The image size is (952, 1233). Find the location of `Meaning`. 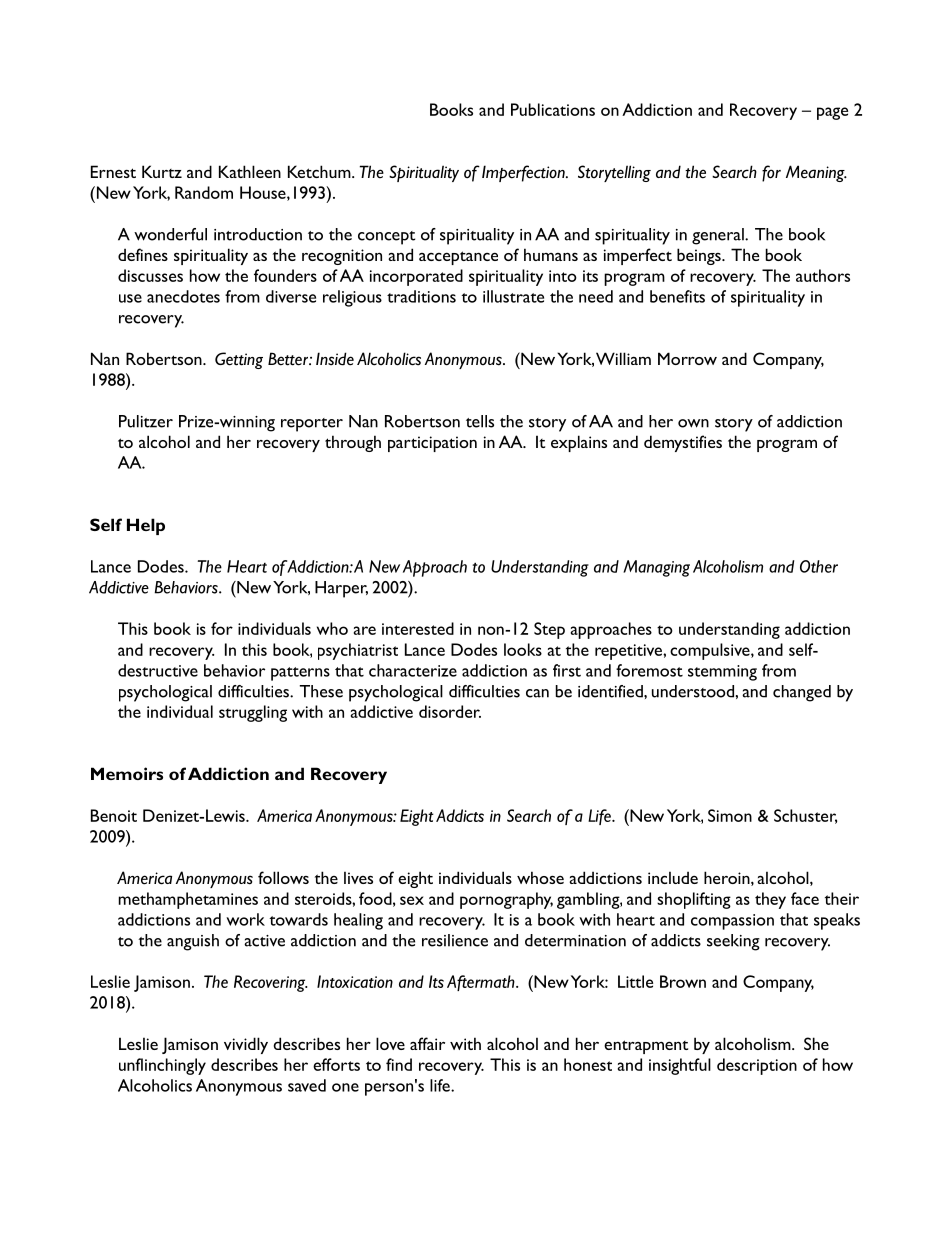

Meaning is located at coordinates (816, 173).
